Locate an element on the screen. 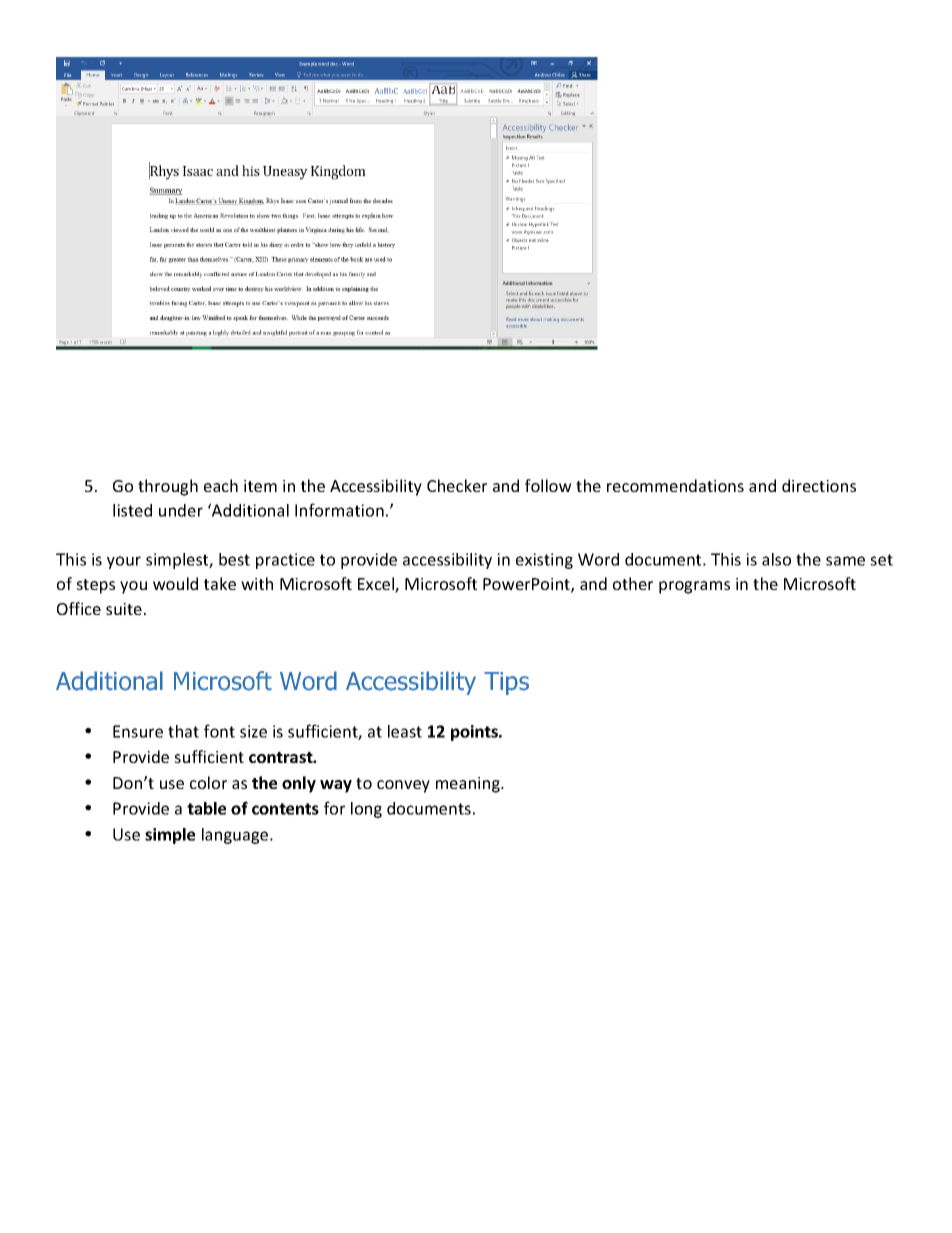 This screenshot has width=952, height=1233. meaning is located at coordinates (469, 785).
